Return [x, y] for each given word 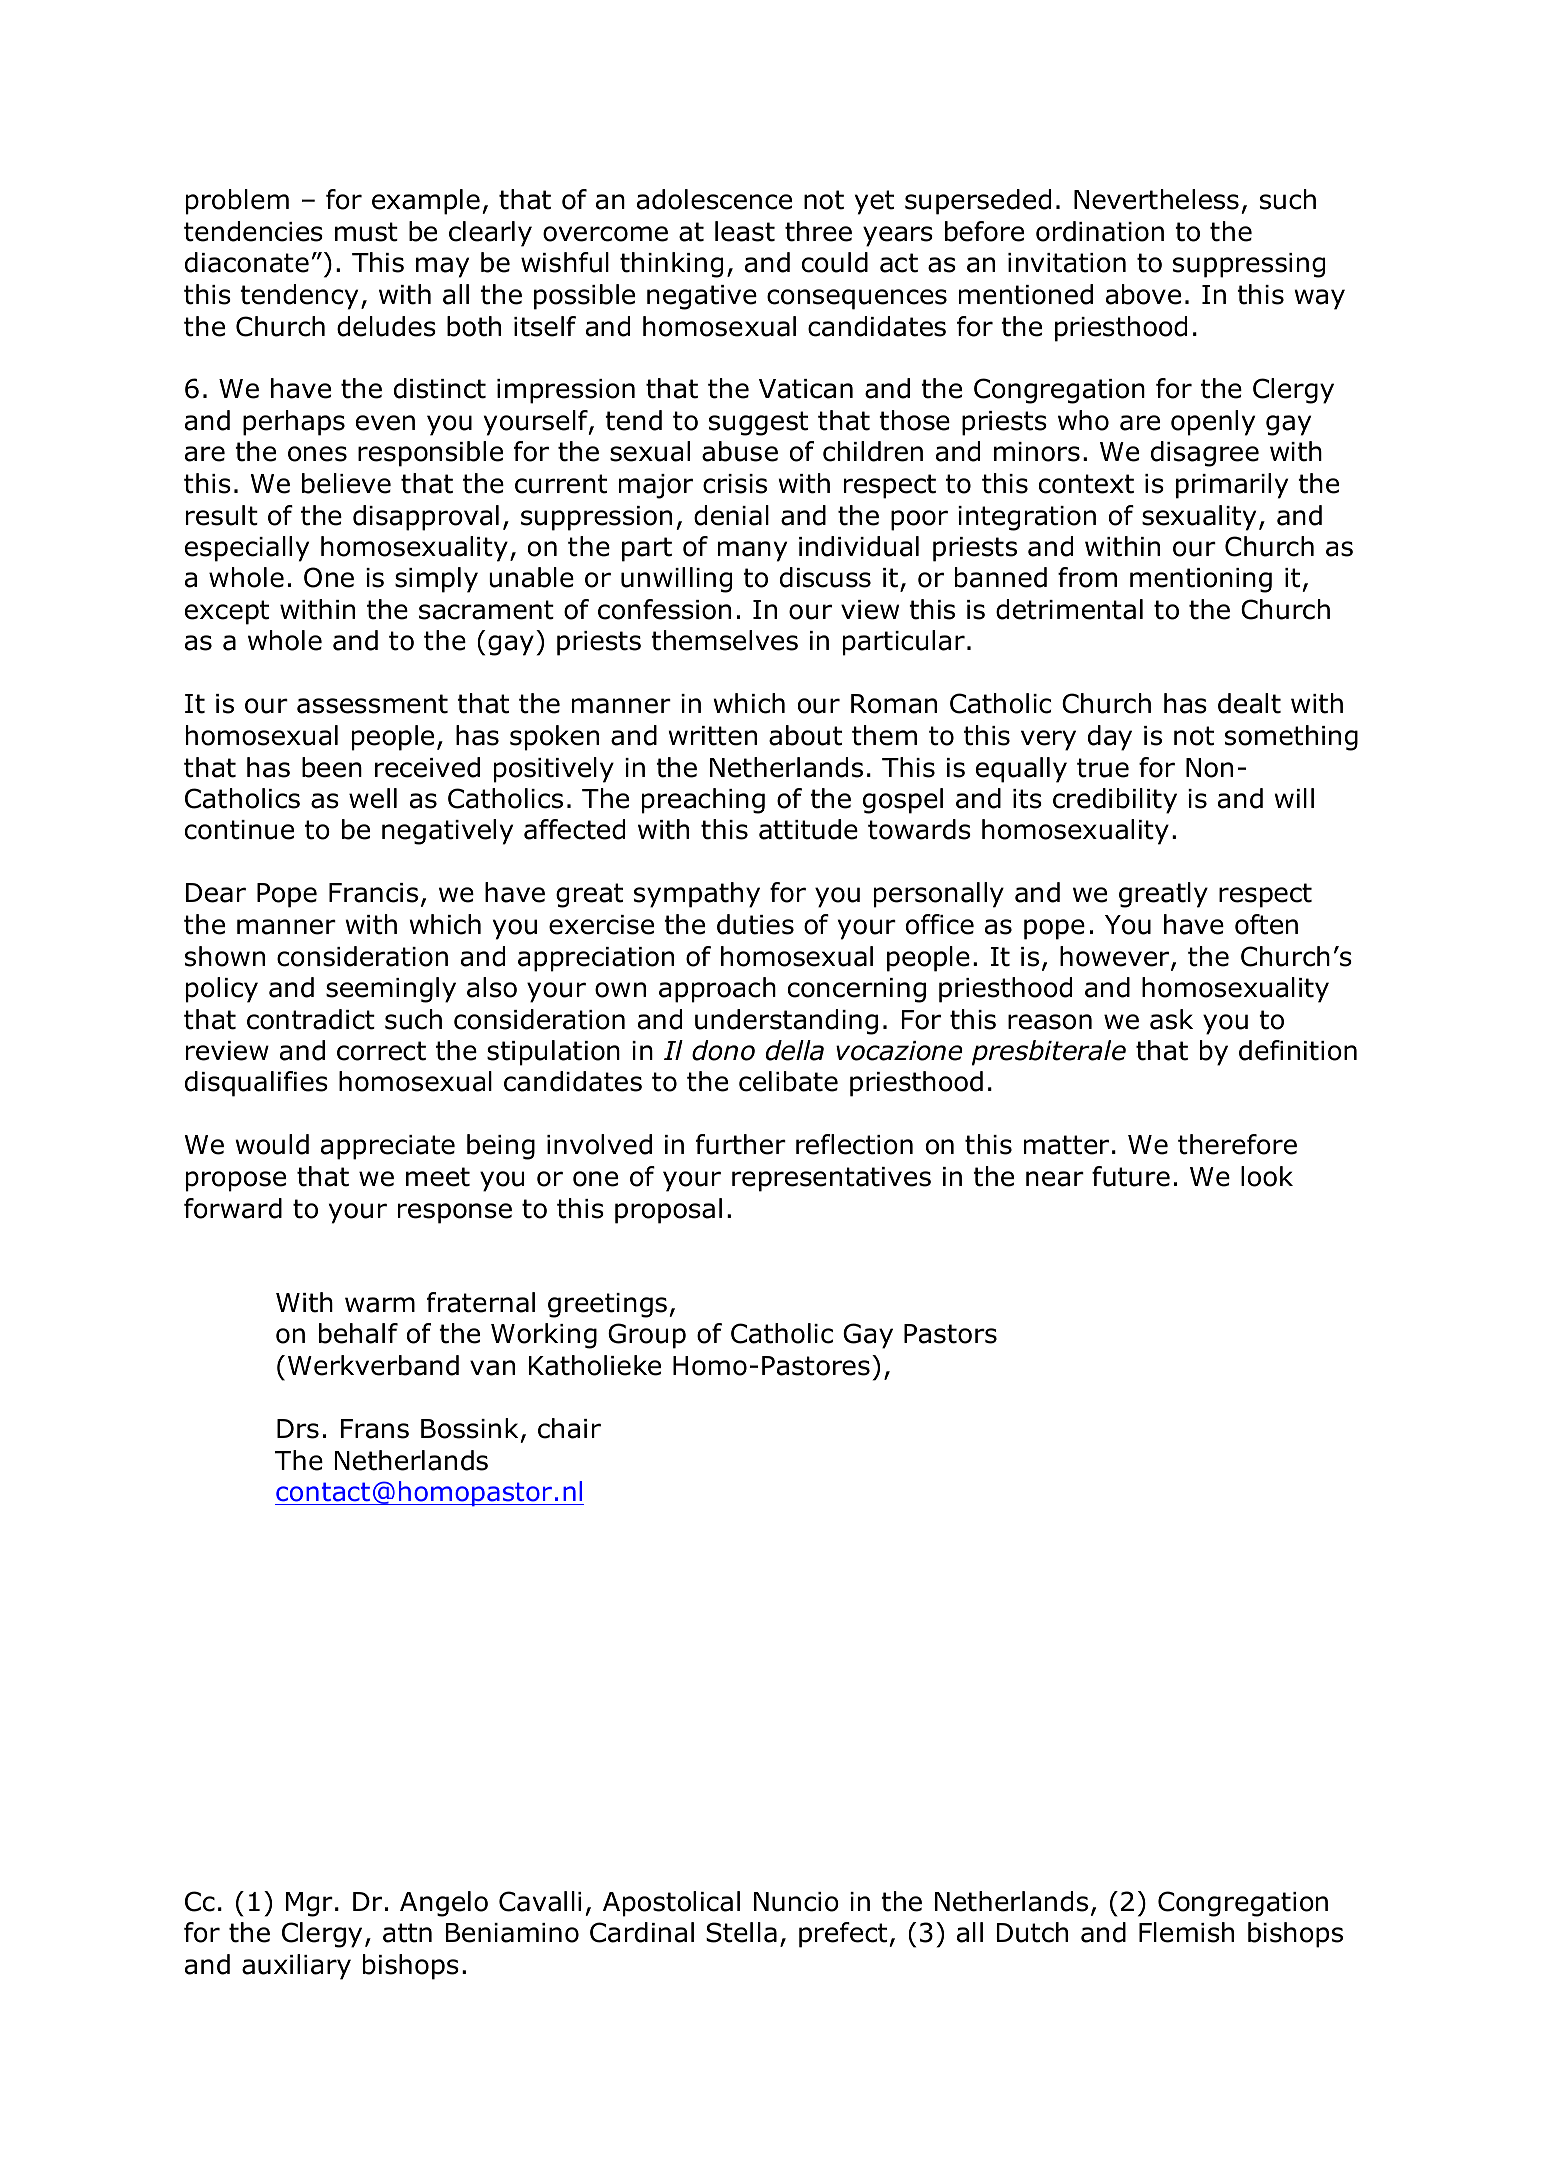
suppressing [1249, 265]
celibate [788, 1081]
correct [381, 1051]
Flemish [1186, 1932]
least [745, 231]
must [366, 232]
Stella [741, 1932]
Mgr [309, 1904]
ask [1171, 1019]
